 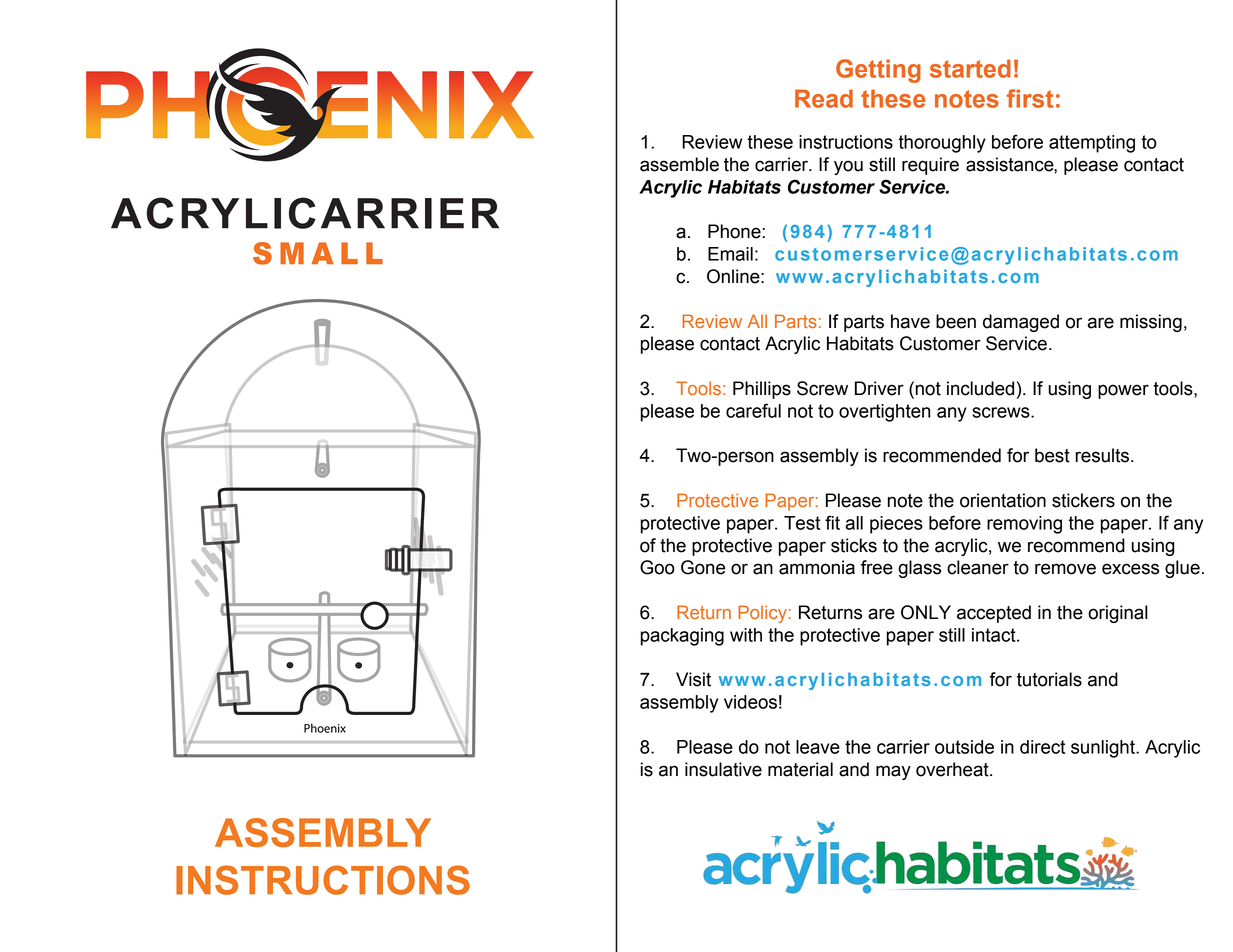 I want to click on Test, so click(x=802, y=523).
